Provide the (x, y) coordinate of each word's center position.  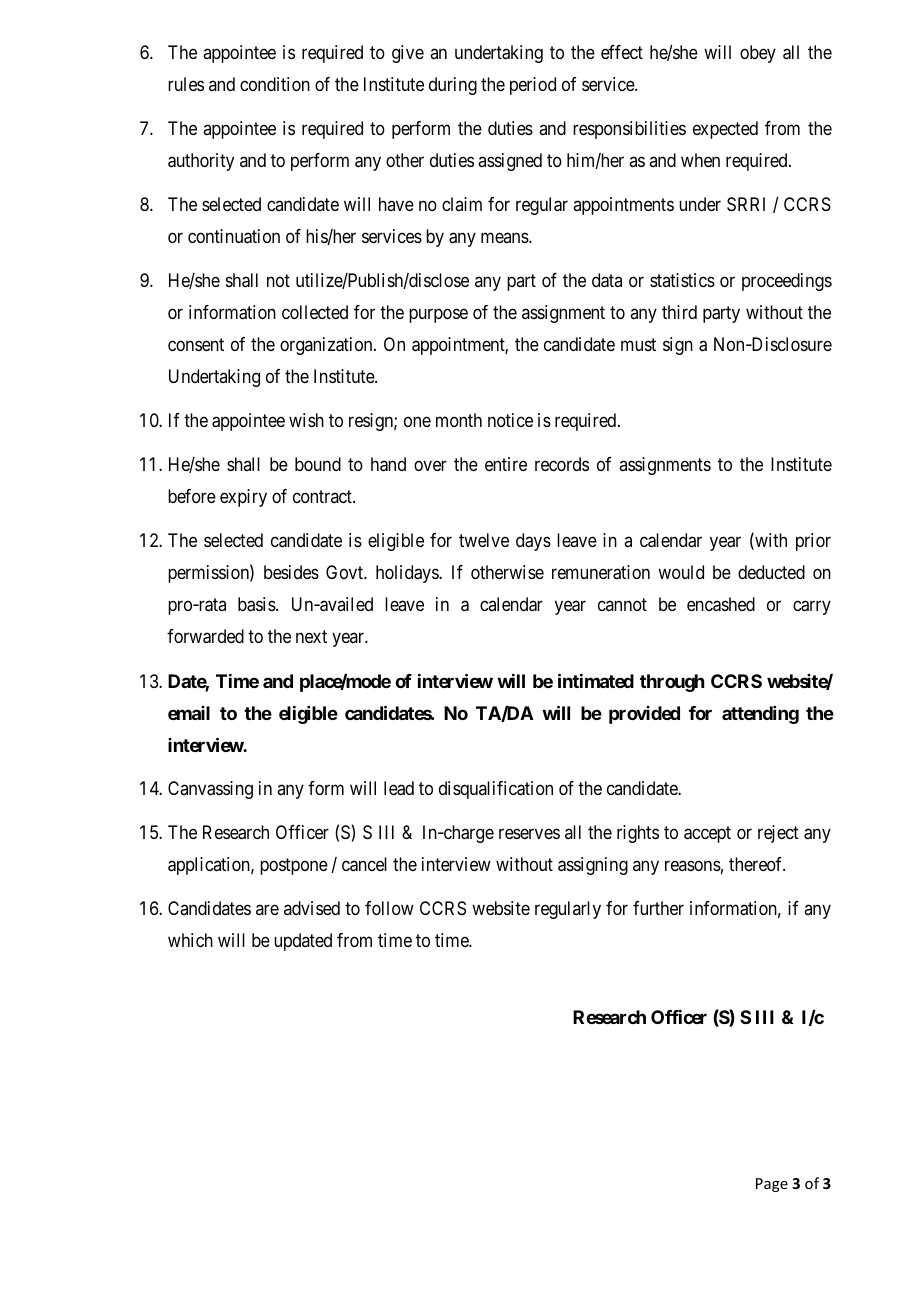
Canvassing (210, 790)
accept (707, 834)
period (533, 86)
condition (275, 84)
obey (758, 54)
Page (772, 1185)
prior (813, 542)
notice (510, 420)
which (190, 940)
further (658, 908)
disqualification (496, 790)
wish (306, 420)
